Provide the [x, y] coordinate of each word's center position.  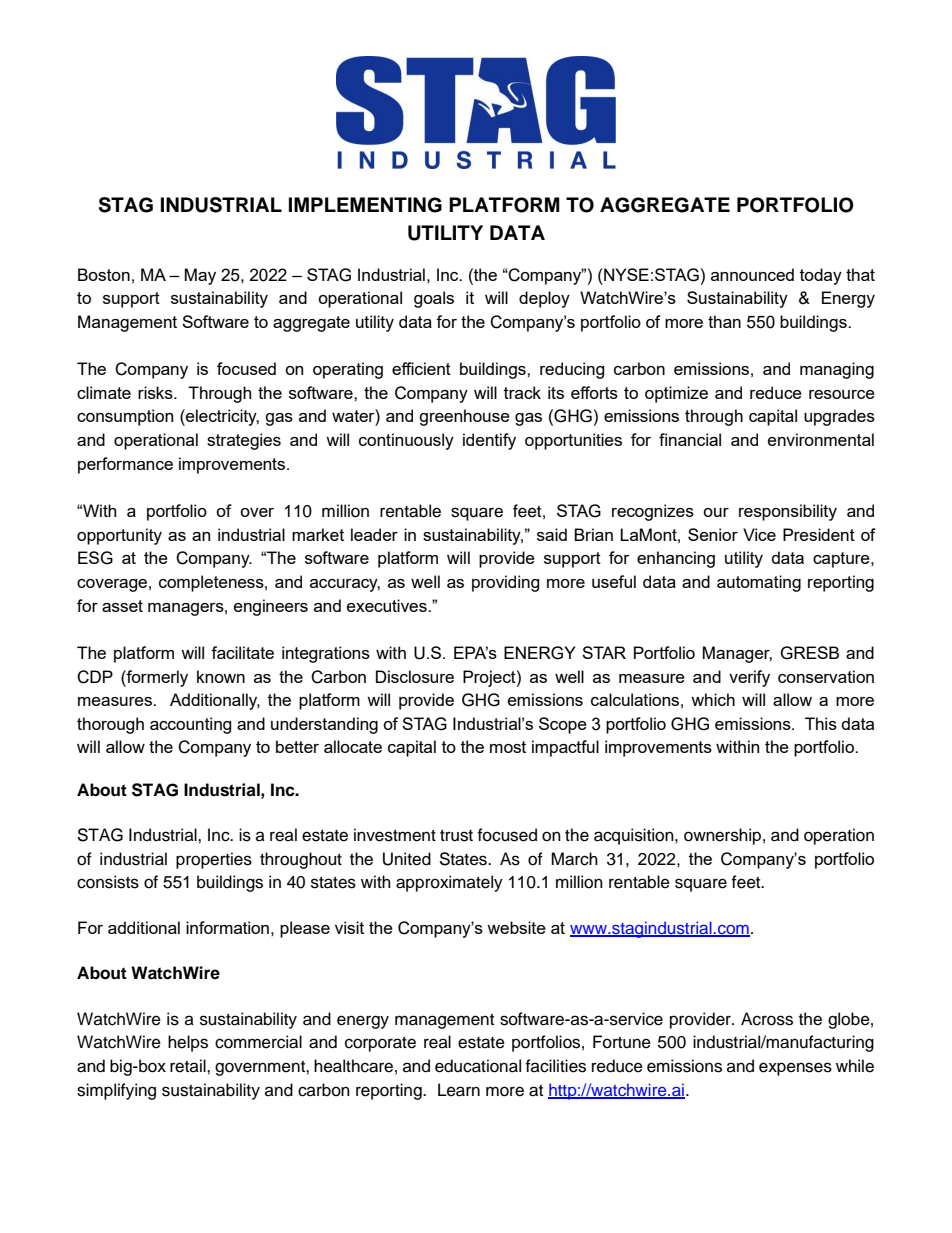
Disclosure [415, 676]
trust [456, 836]
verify [749, 678]
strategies [244, 441]
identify [489, 441]
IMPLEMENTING [365, 205]
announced [752, 274]
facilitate [242, 652]
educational [478, 1066]
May [200, 276]
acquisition [635, 836]
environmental [821, 439]
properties [214, 860]
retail [189, 1066]
